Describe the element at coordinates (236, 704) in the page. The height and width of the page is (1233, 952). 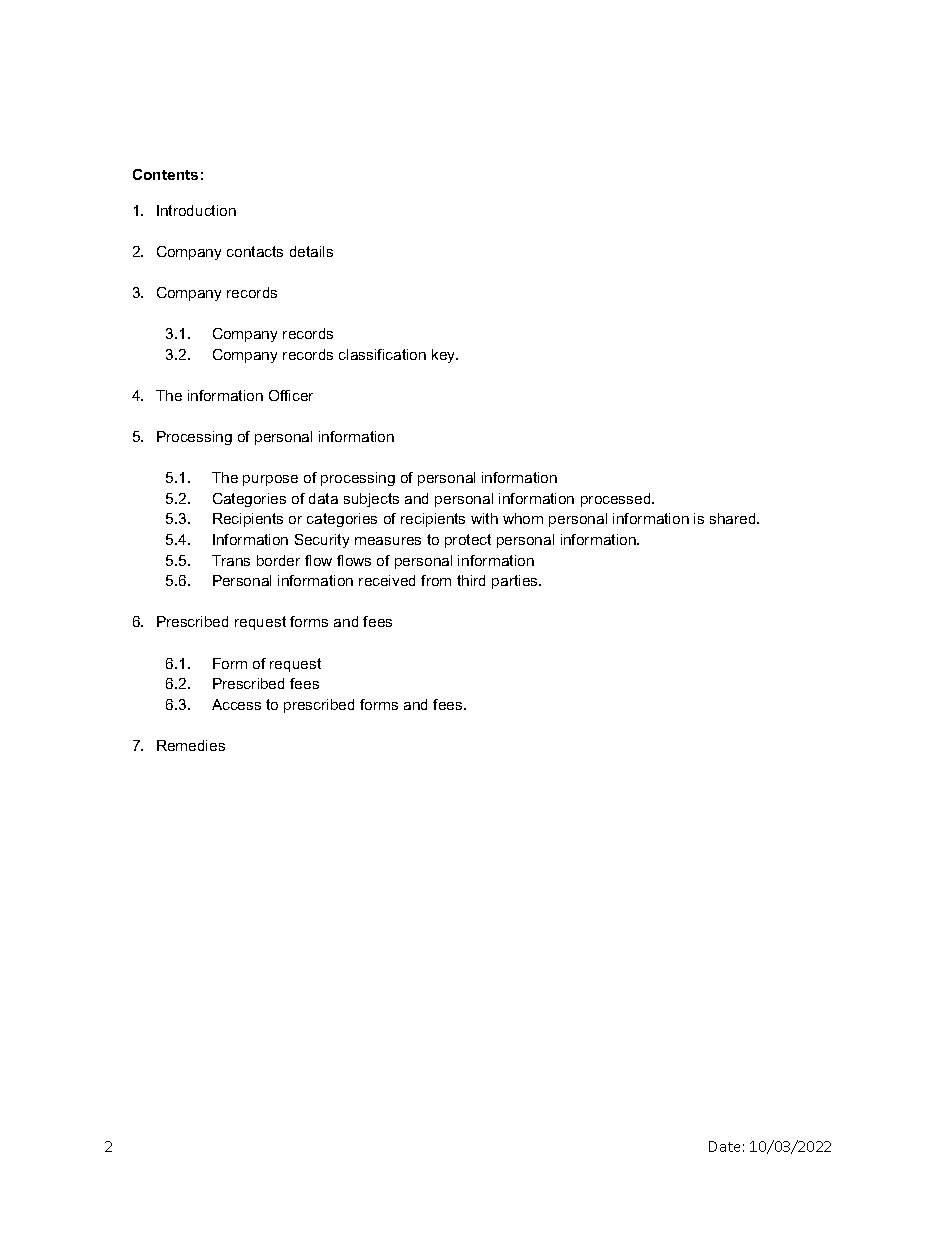
I see `Access` at that location.
